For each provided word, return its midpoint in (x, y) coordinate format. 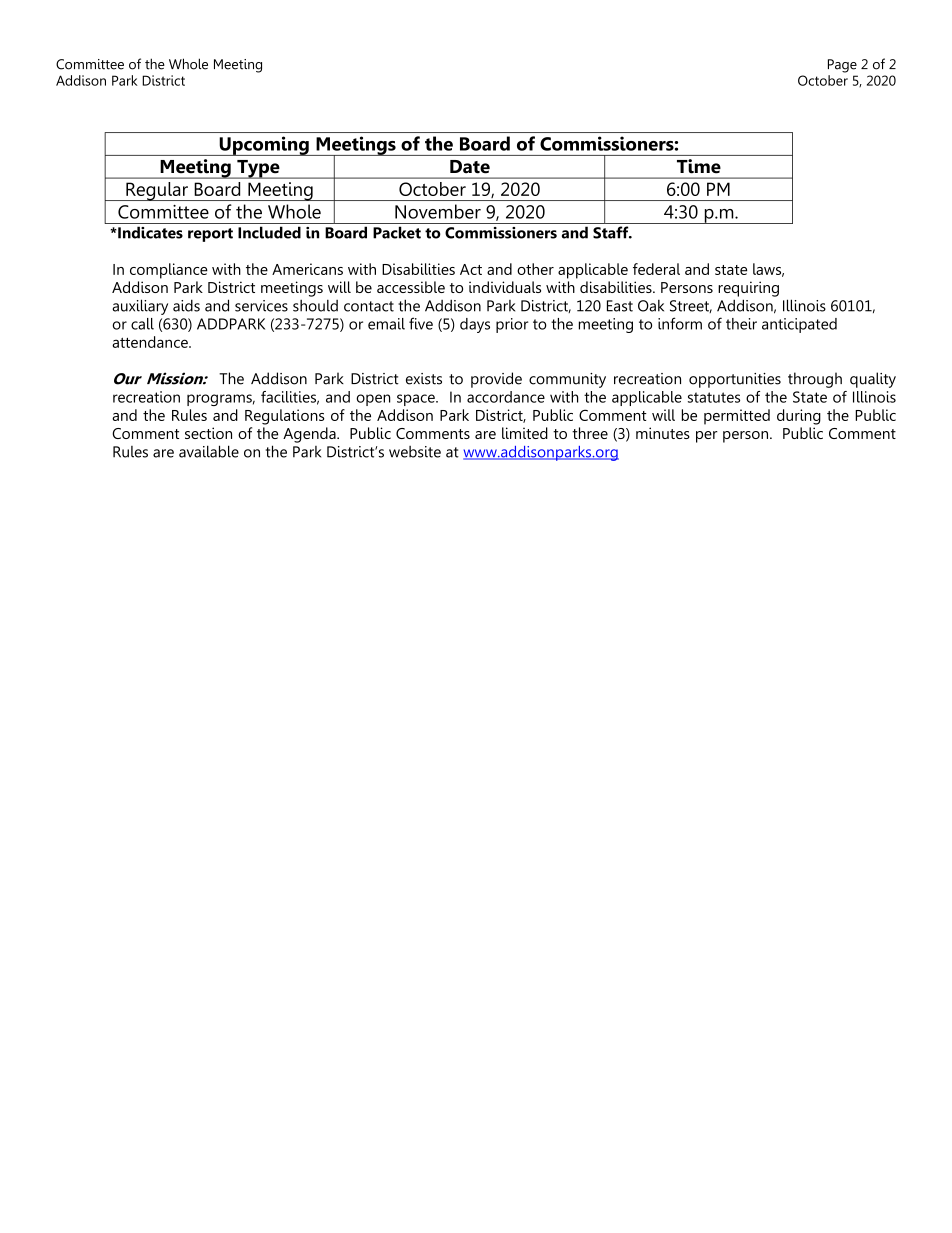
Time (699, 166)
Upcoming (264, 146)
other (535, 269)
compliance (169, 271)
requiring (748, 289)
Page (842, 66)
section (208, 433)
